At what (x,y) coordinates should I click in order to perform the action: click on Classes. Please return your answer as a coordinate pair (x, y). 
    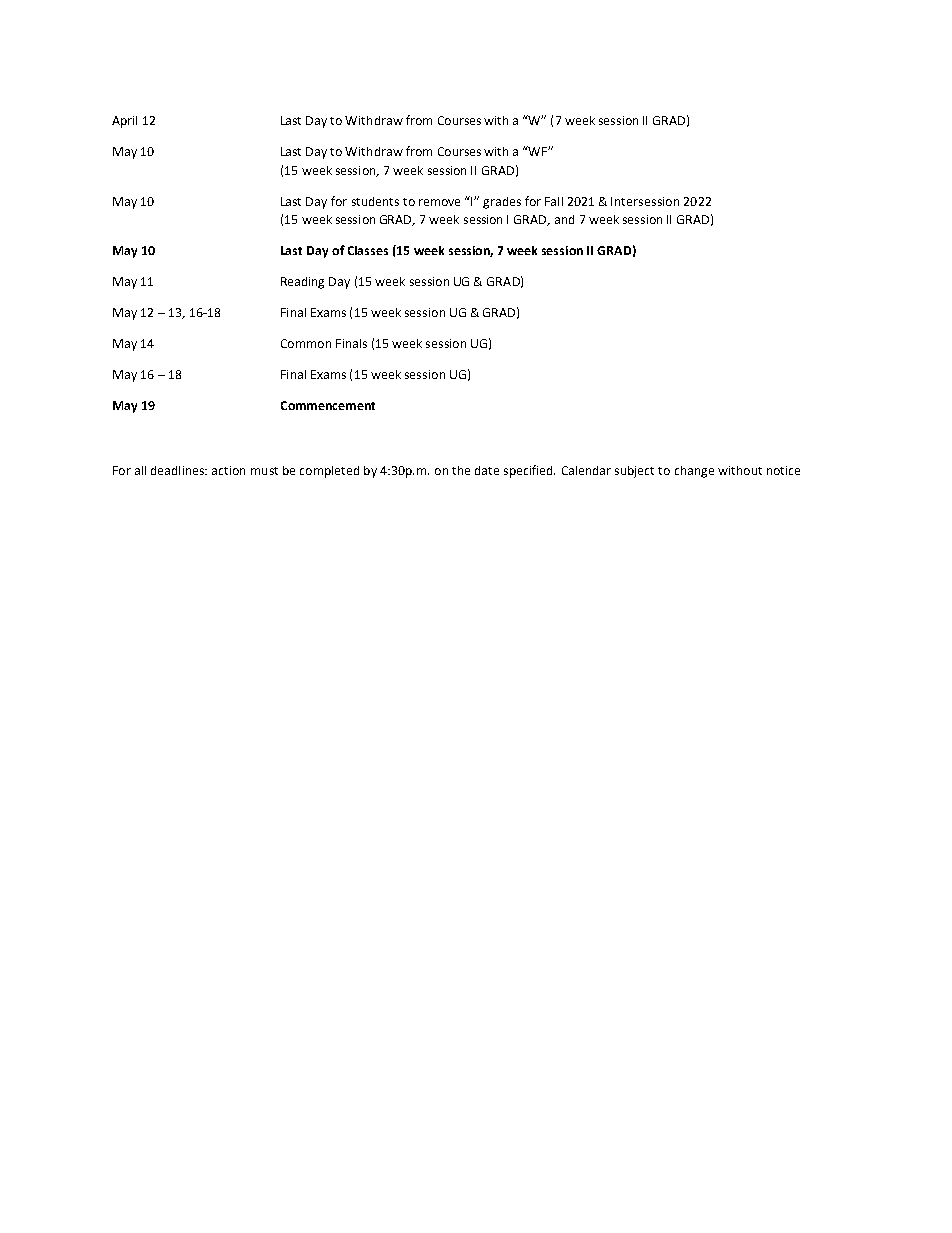
    Looking at the image, I should click on (368, 250).
